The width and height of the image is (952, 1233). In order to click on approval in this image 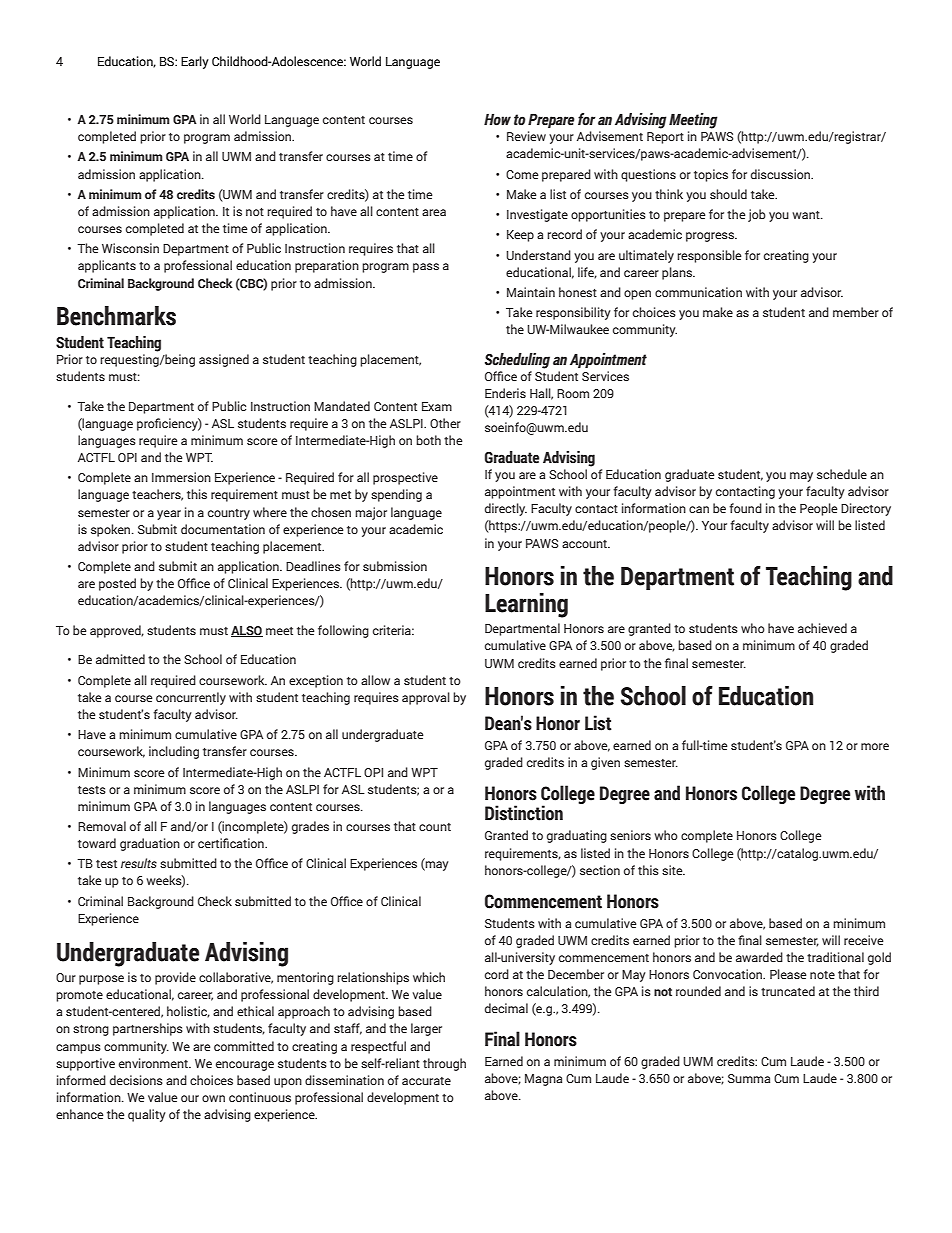, I will do `click(426, 698)`.
